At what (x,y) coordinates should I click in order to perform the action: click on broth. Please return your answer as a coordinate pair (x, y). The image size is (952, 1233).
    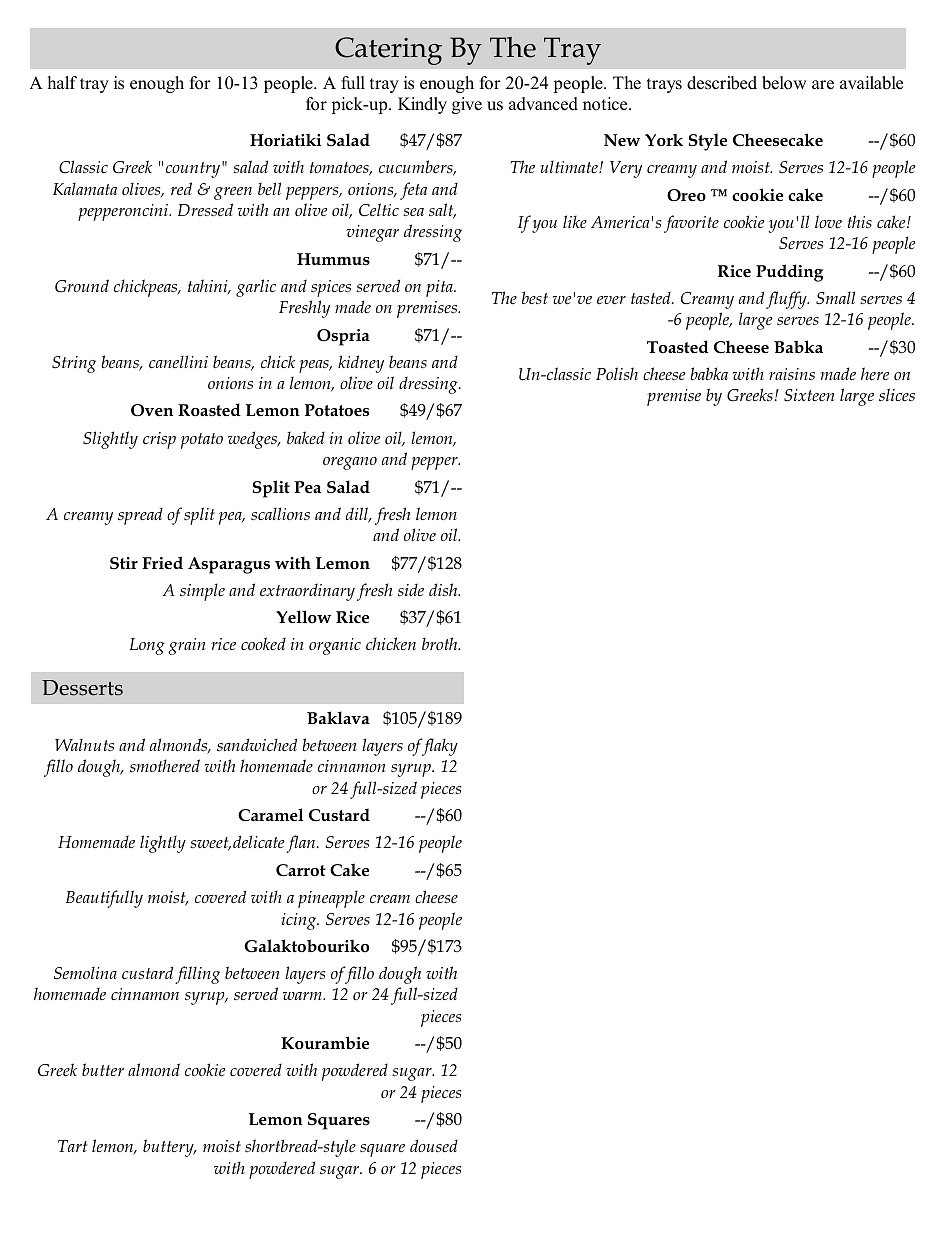
    Looking at the image, I should click on (441, 643).
